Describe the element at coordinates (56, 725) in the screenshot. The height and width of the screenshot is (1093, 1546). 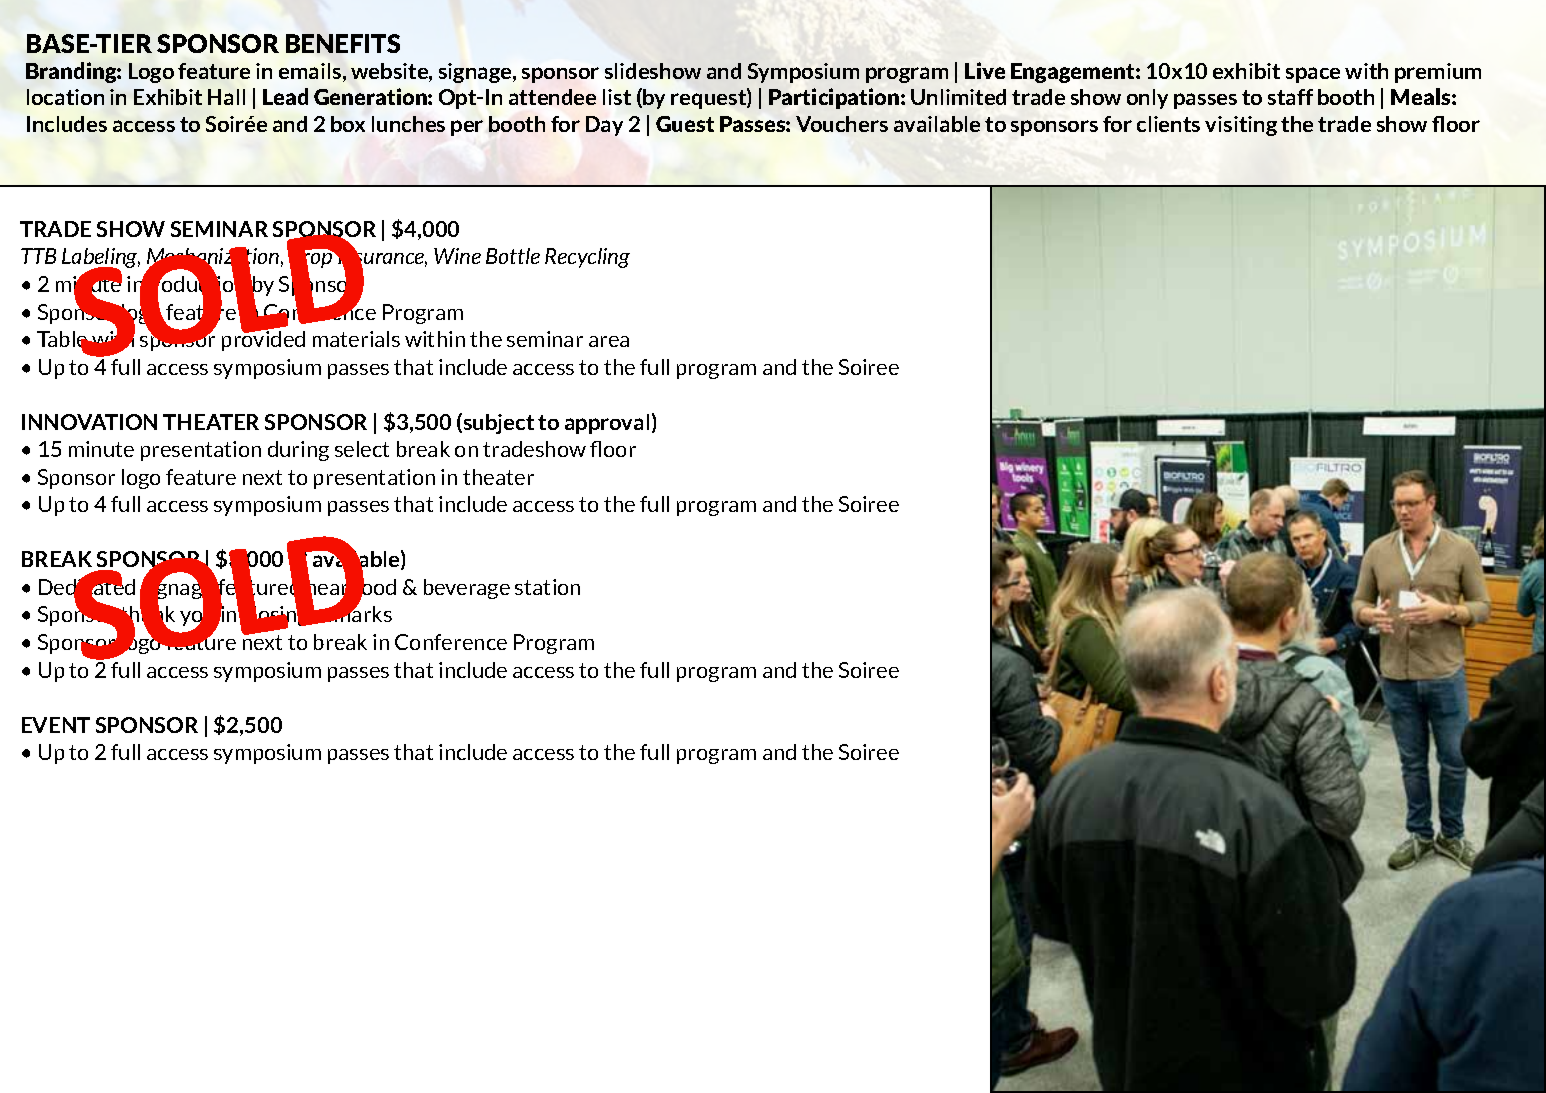
I see `EVENT` at that location.
